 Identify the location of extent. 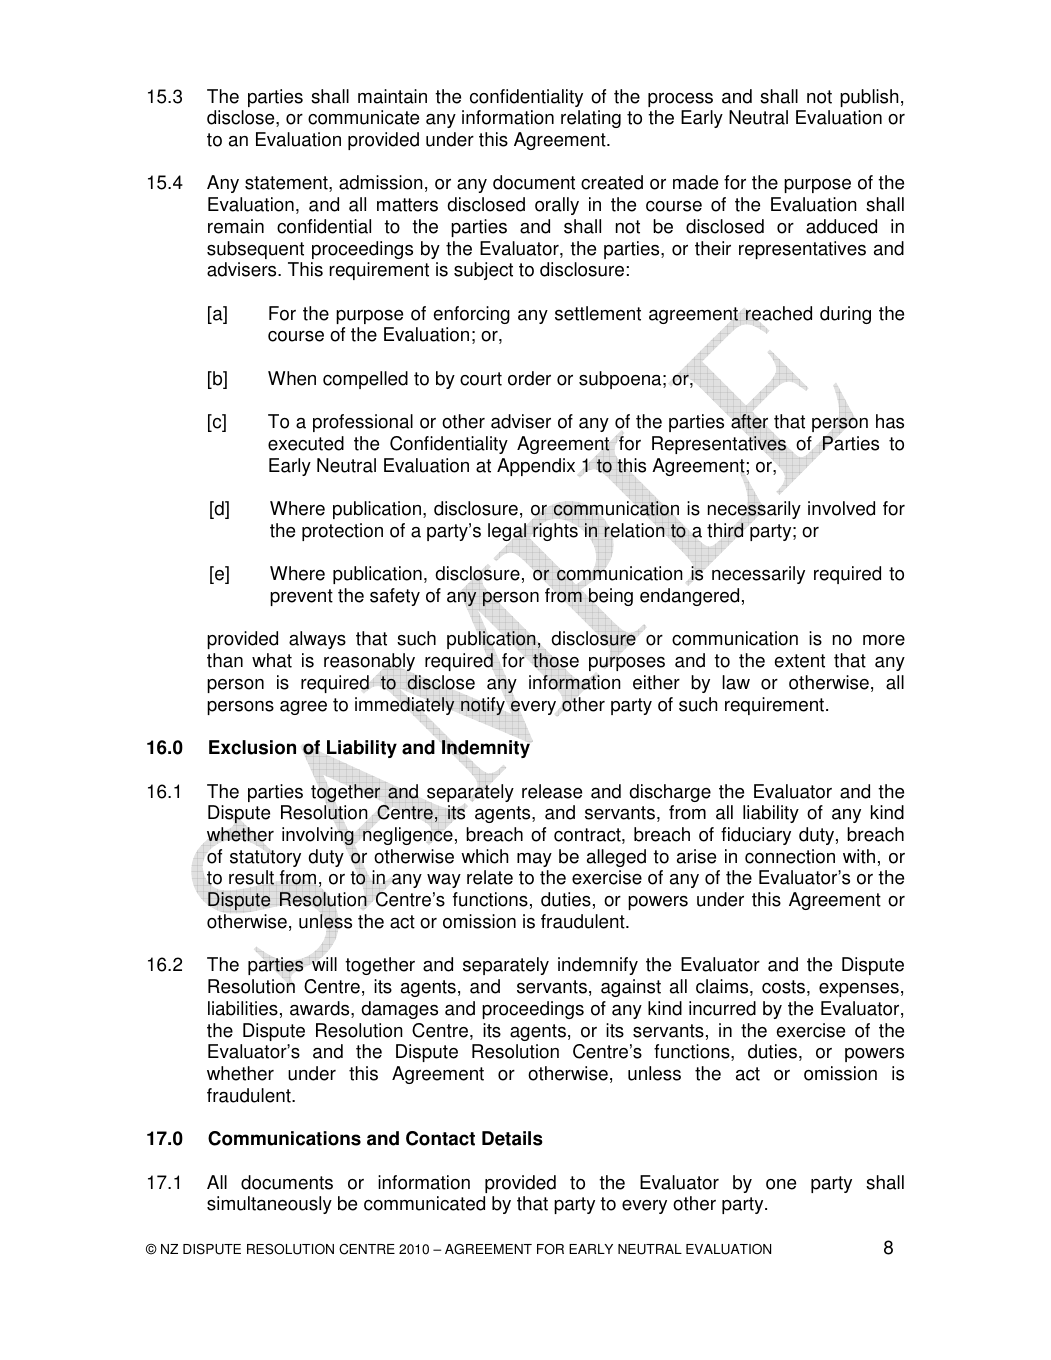
(800, 661).
